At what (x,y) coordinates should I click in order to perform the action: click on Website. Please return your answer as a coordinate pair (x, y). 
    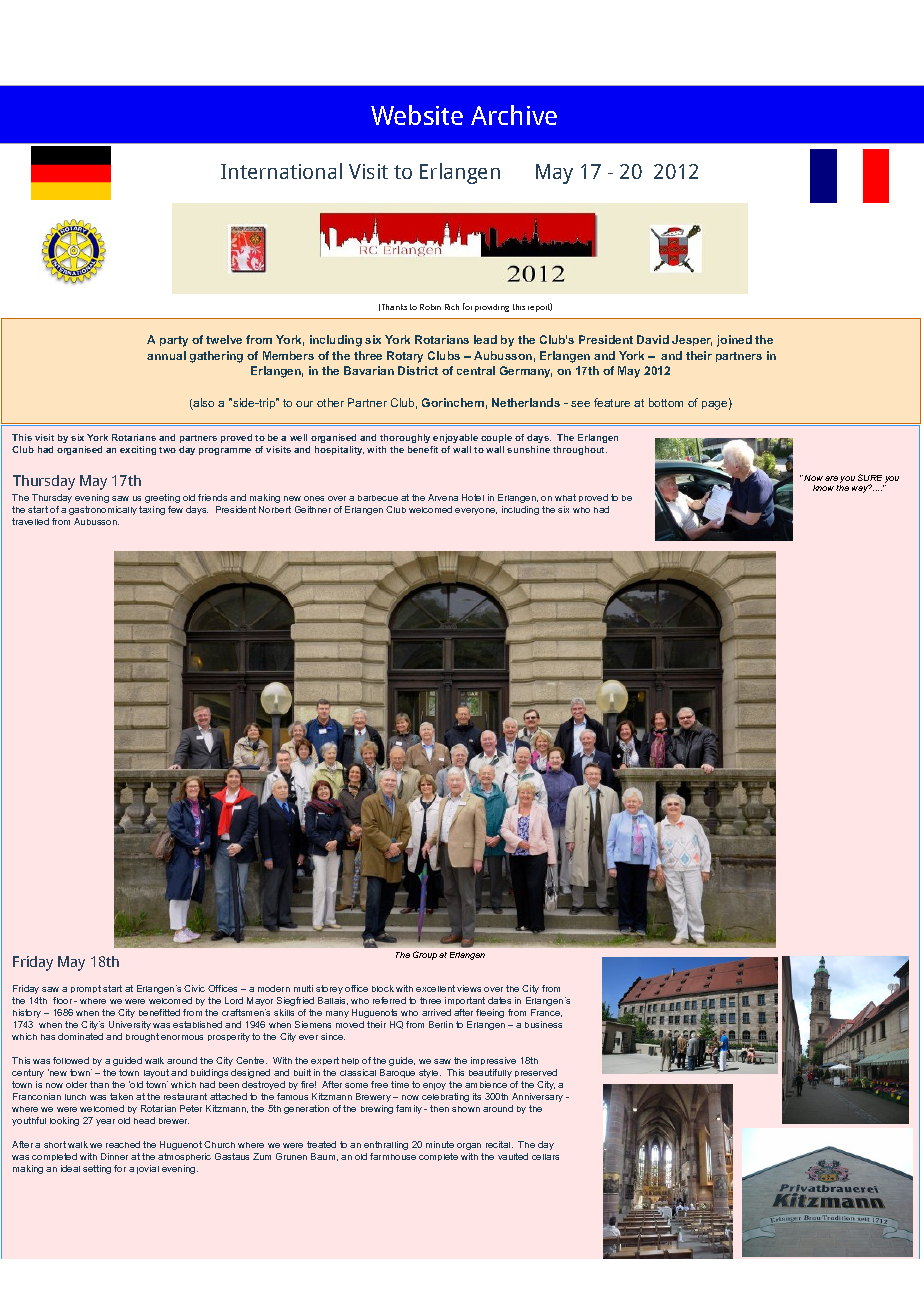
    Looking at the image, I should click on (417, 115).
